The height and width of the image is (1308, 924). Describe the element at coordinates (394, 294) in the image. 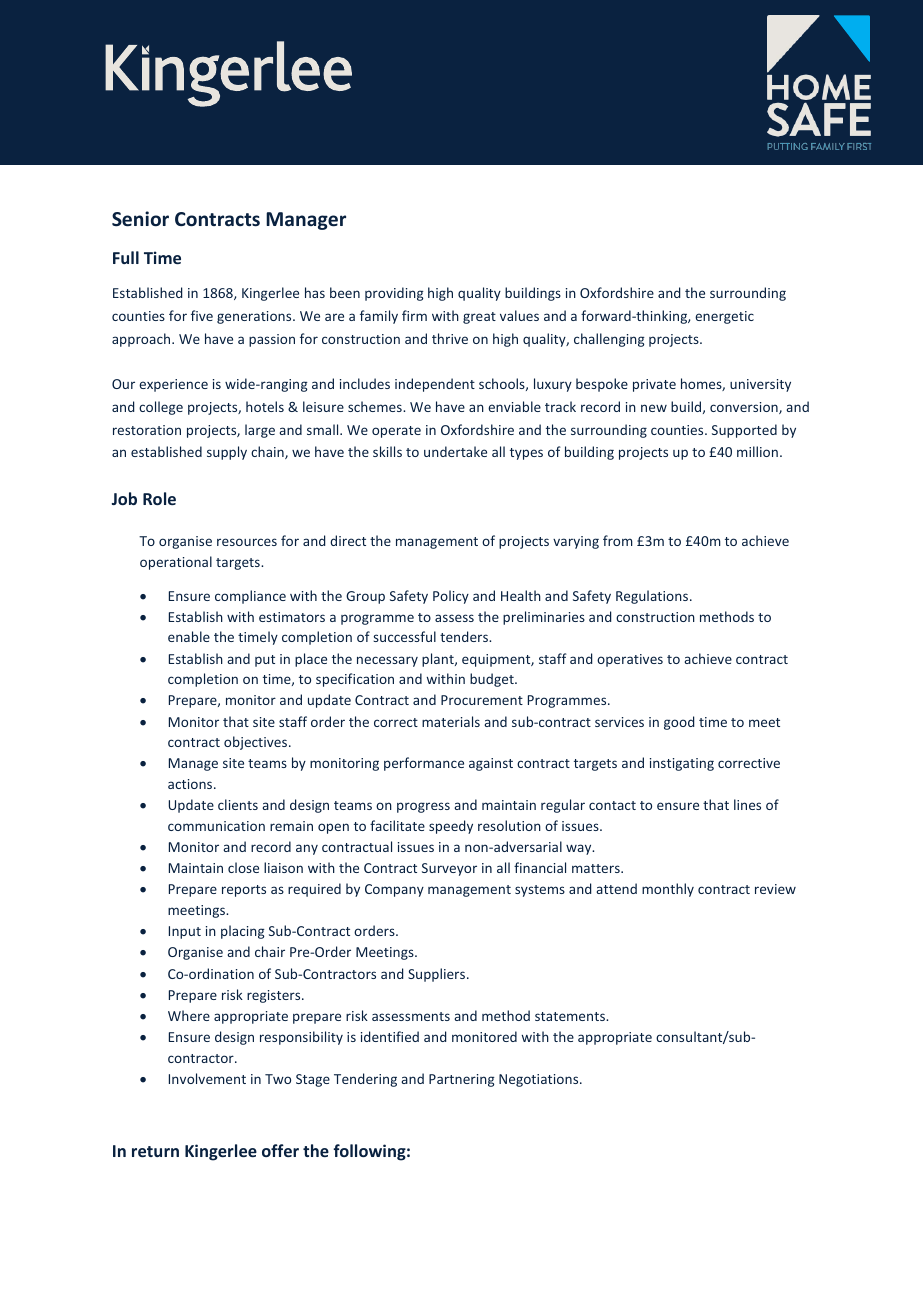

I see `providing` at that location.
